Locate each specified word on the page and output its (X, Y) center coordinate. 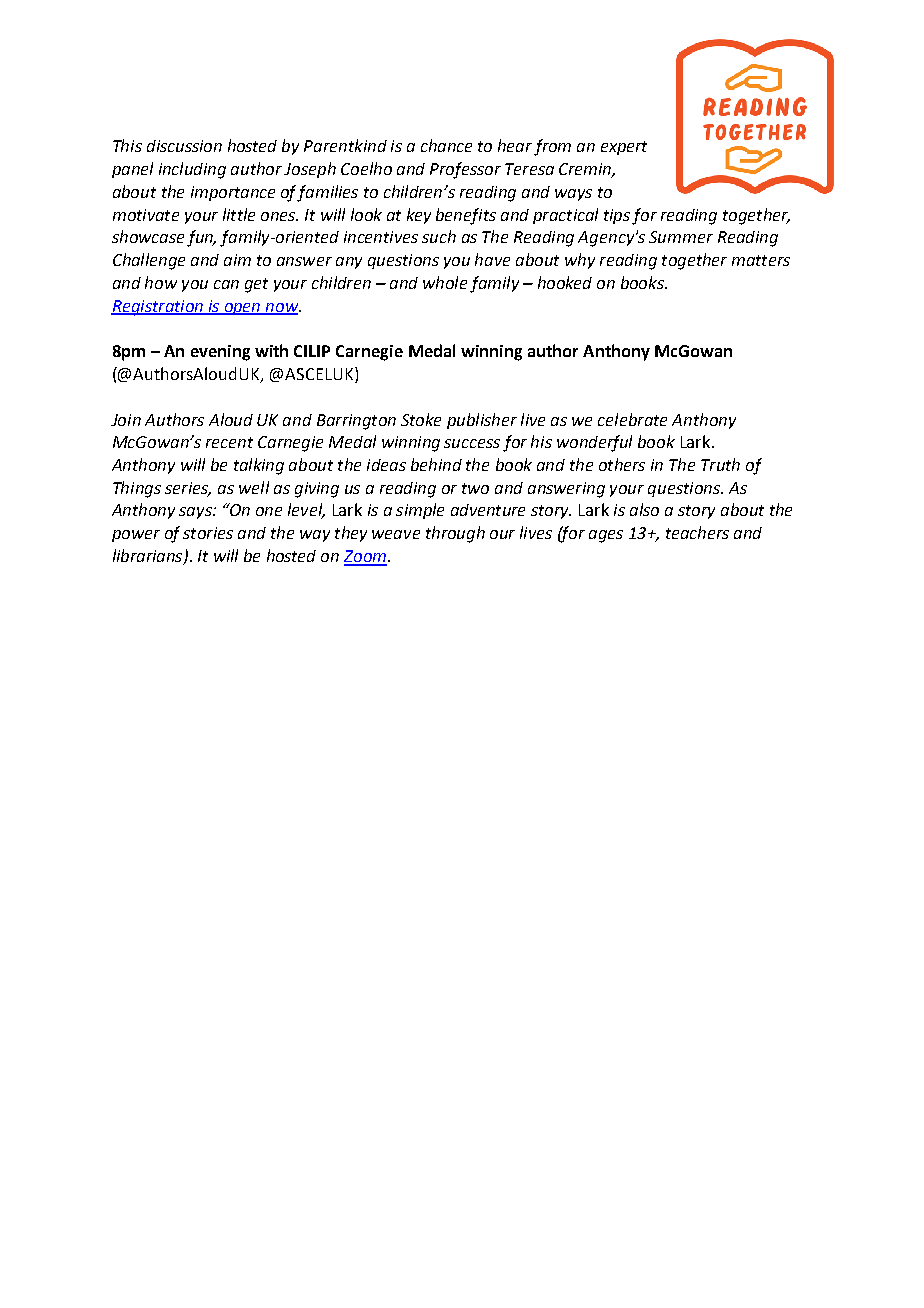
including (192, 170)
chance (446, 145)
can (226, 284)
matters (761, 260)
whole (445, 282)
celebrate (632, 419)
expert (624, 148)
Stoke (421, 419)
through (455, 534)
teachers (697, 532)
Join (126, 420)
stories (208, 533)
